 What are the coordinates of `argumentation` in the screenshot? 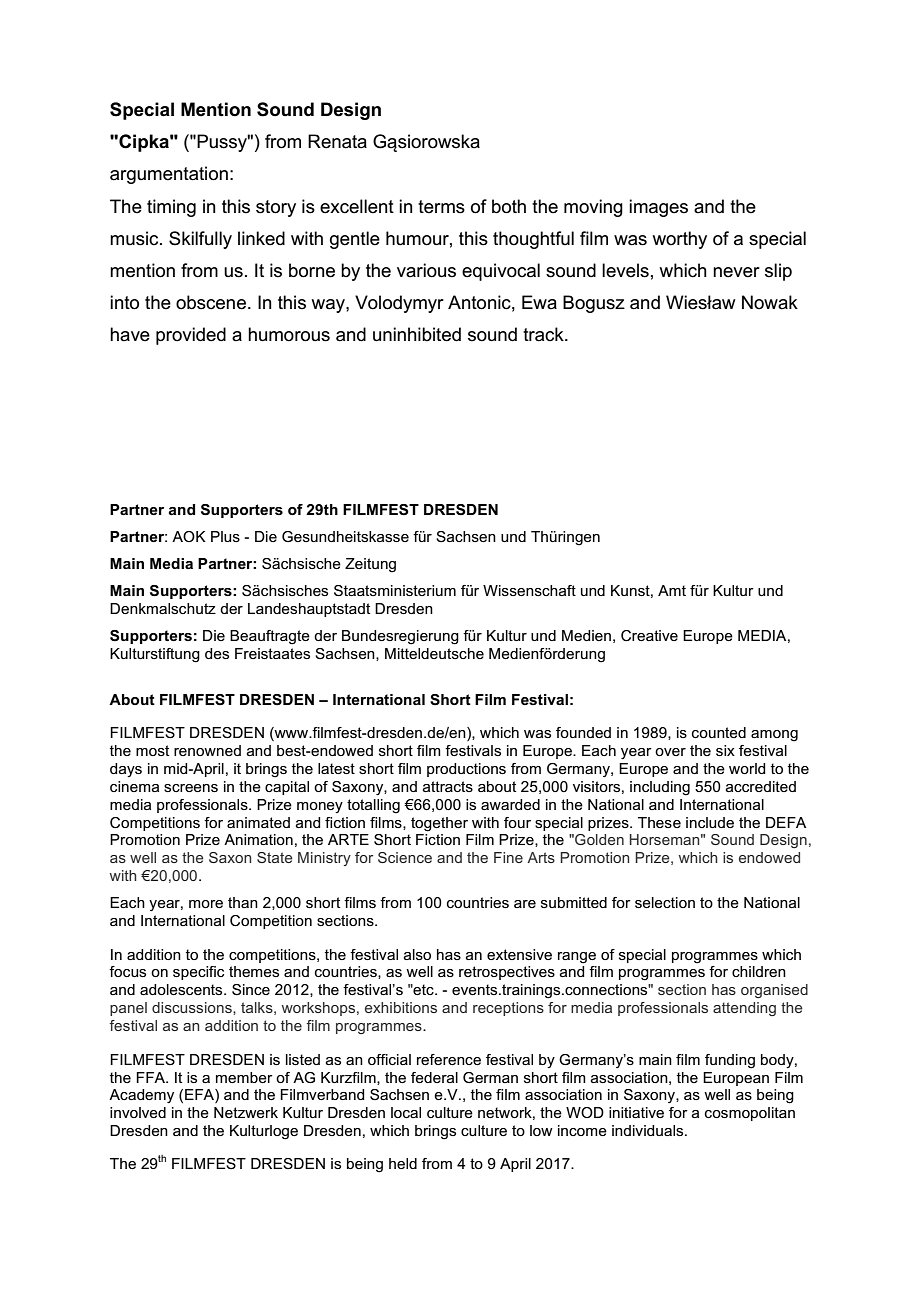 It's located at (169, 175).
